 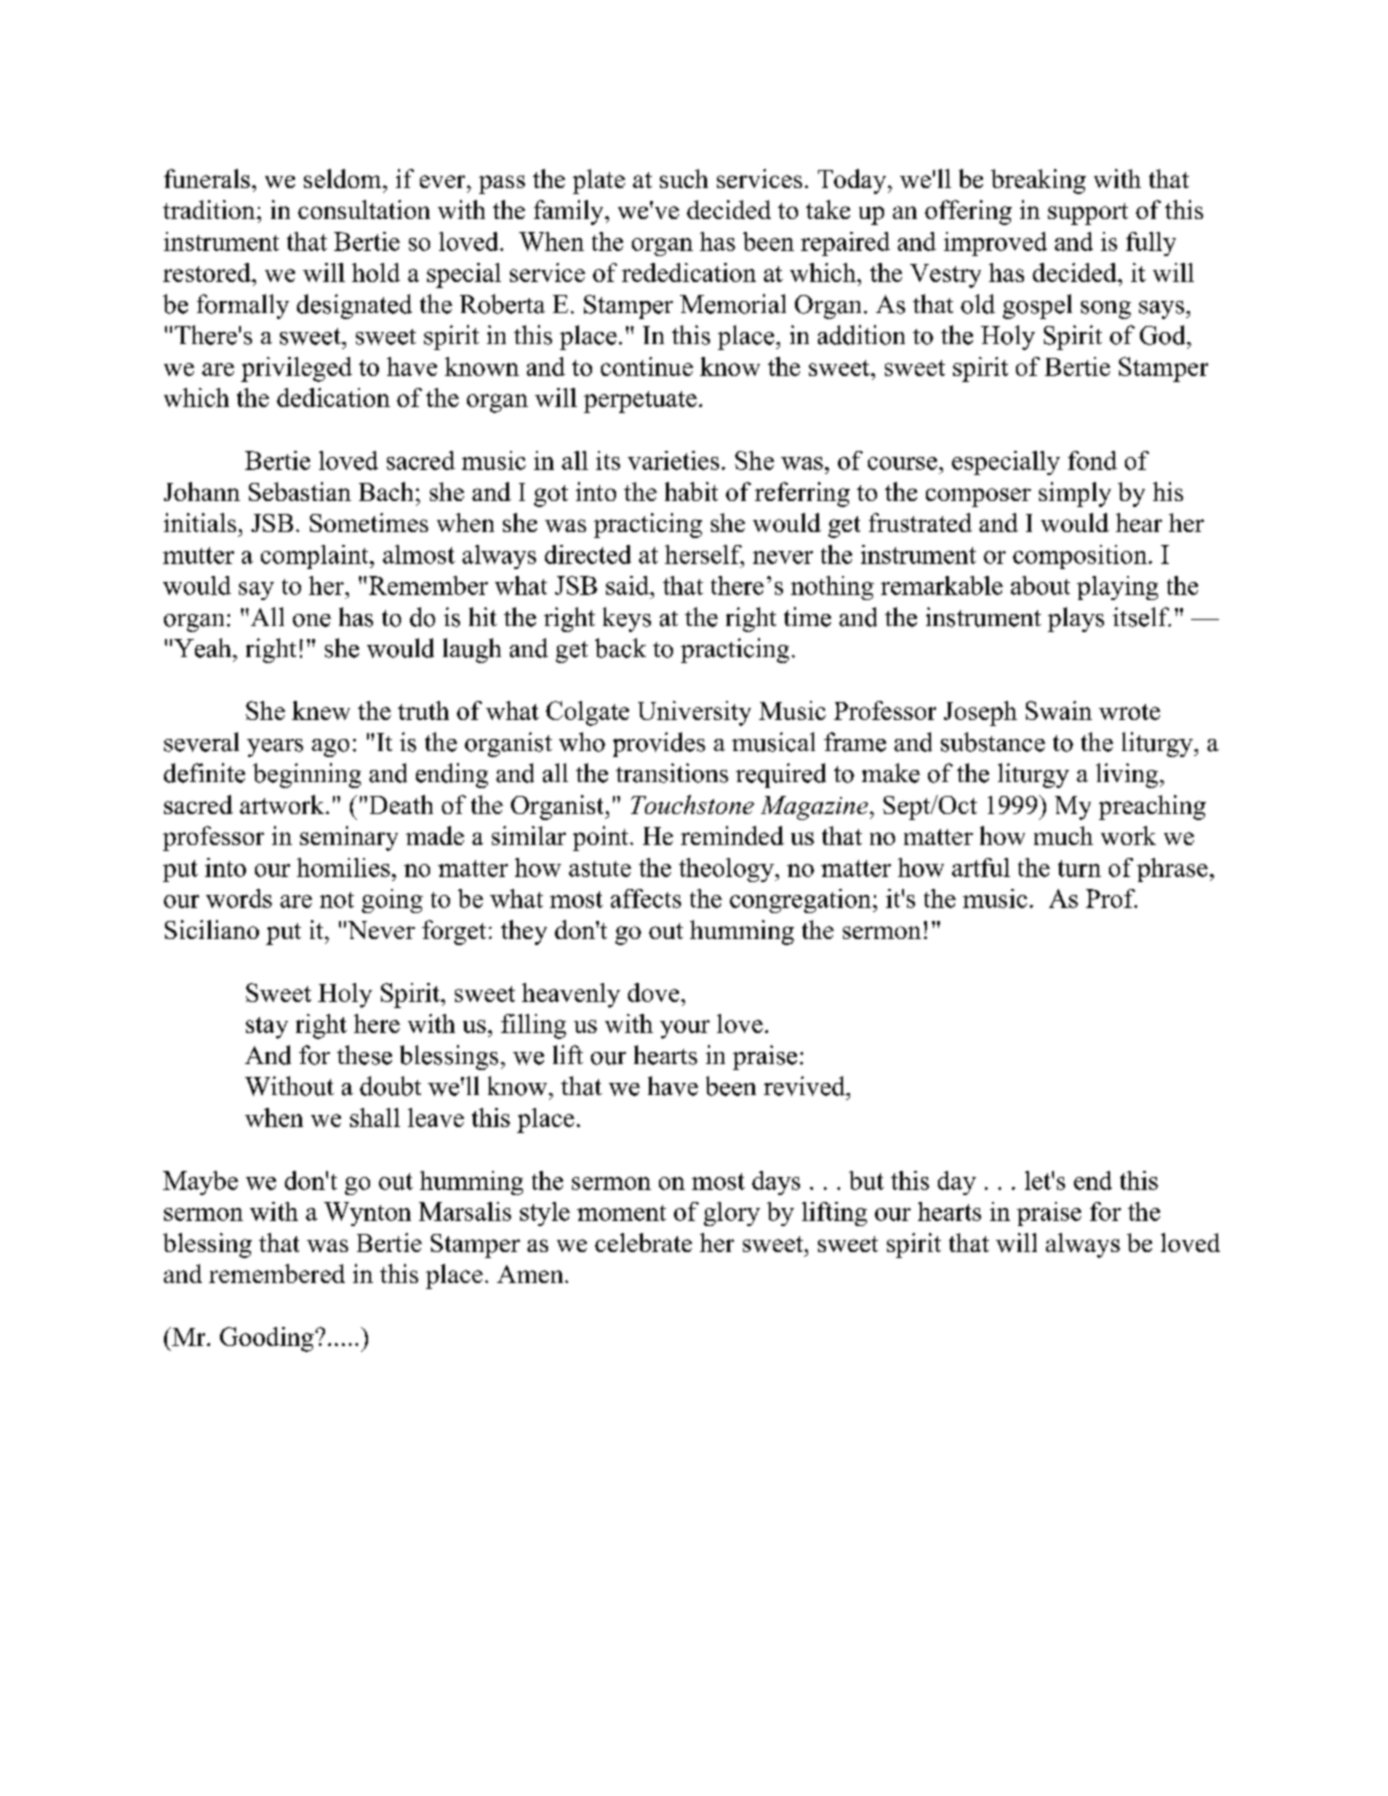 What do you see at coordinates (268, 1339) in the screenshot?
I see `Gooding` at bounding box center [268, 1339].
